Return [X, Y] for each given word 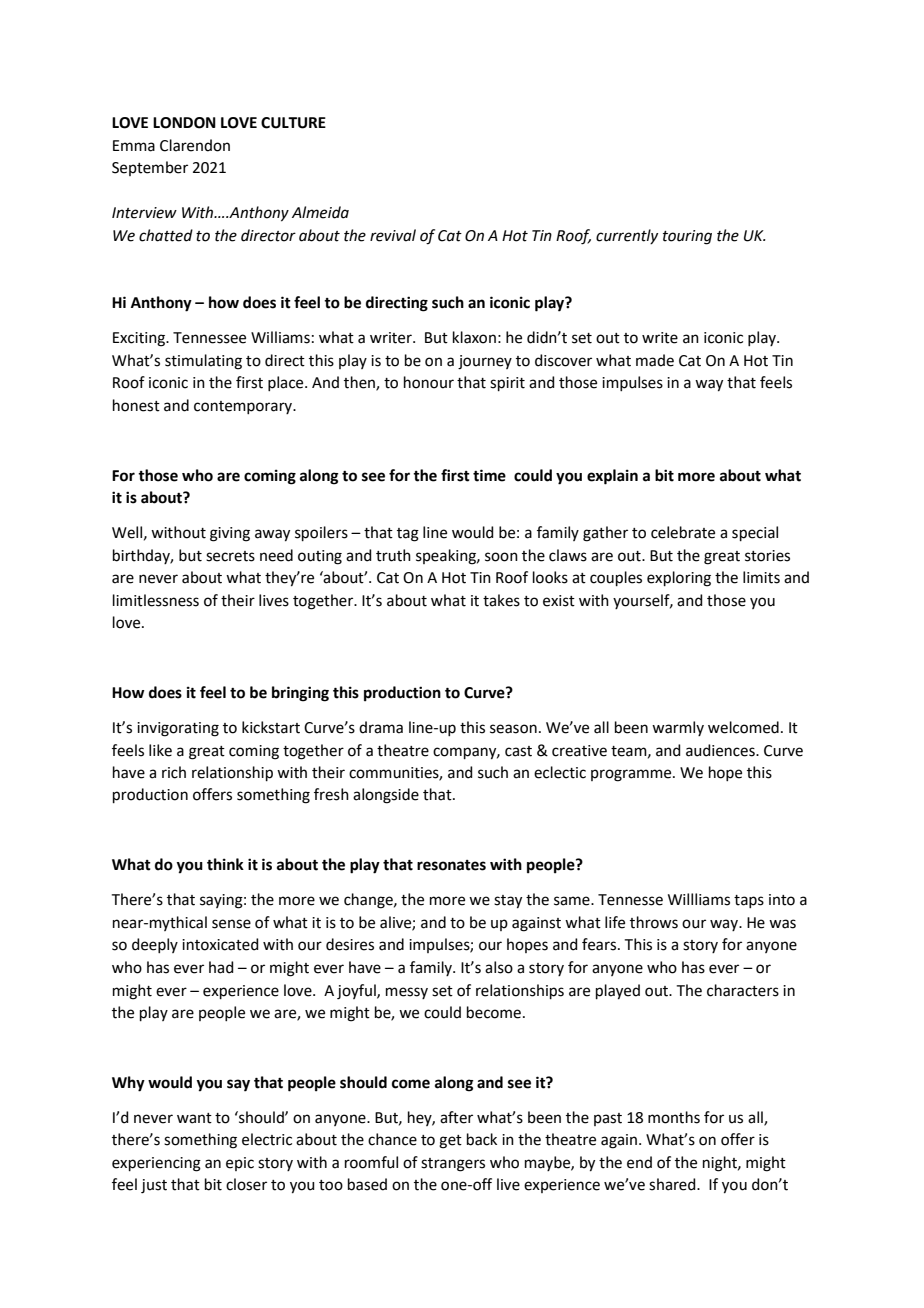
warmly [678, 728]
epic [240, 1164]
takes [501, 600]
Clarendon [195, 145]
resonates [451, 865]
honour [429, 382]
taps [749, 901]
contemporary [244, 407]
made [655, 360]
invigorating [178, 729]
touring [687, 237]
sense [231, 924]
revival [393, 235]
